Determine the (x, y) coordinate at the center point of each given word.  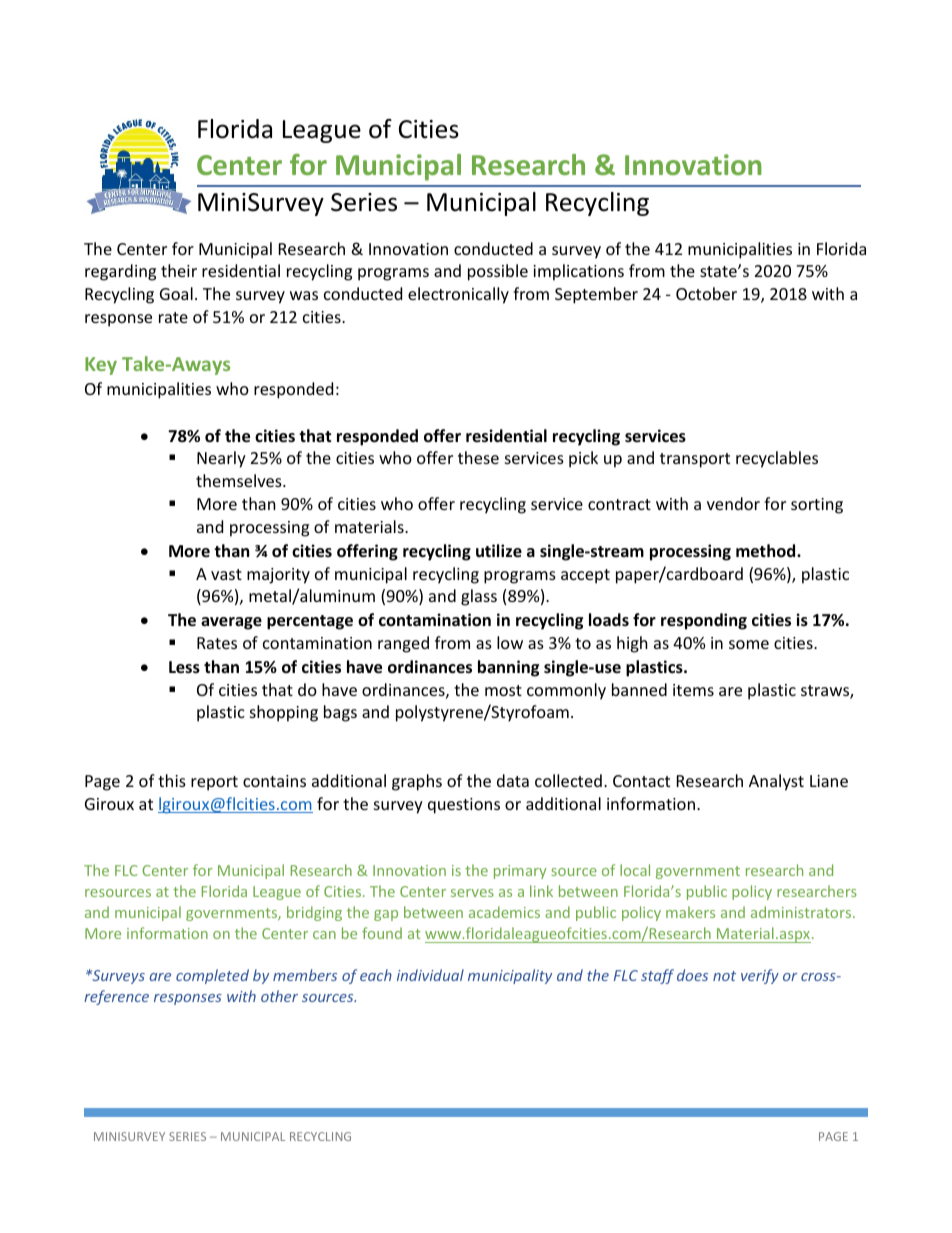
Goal (176, 293)
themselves (240, 480)
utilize (499, 551)
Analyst (776, 782)
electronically (458, 295)
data (513, 780)
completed (212, 976)
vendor (733, 503)
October (706, 293)
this (172, 780)
